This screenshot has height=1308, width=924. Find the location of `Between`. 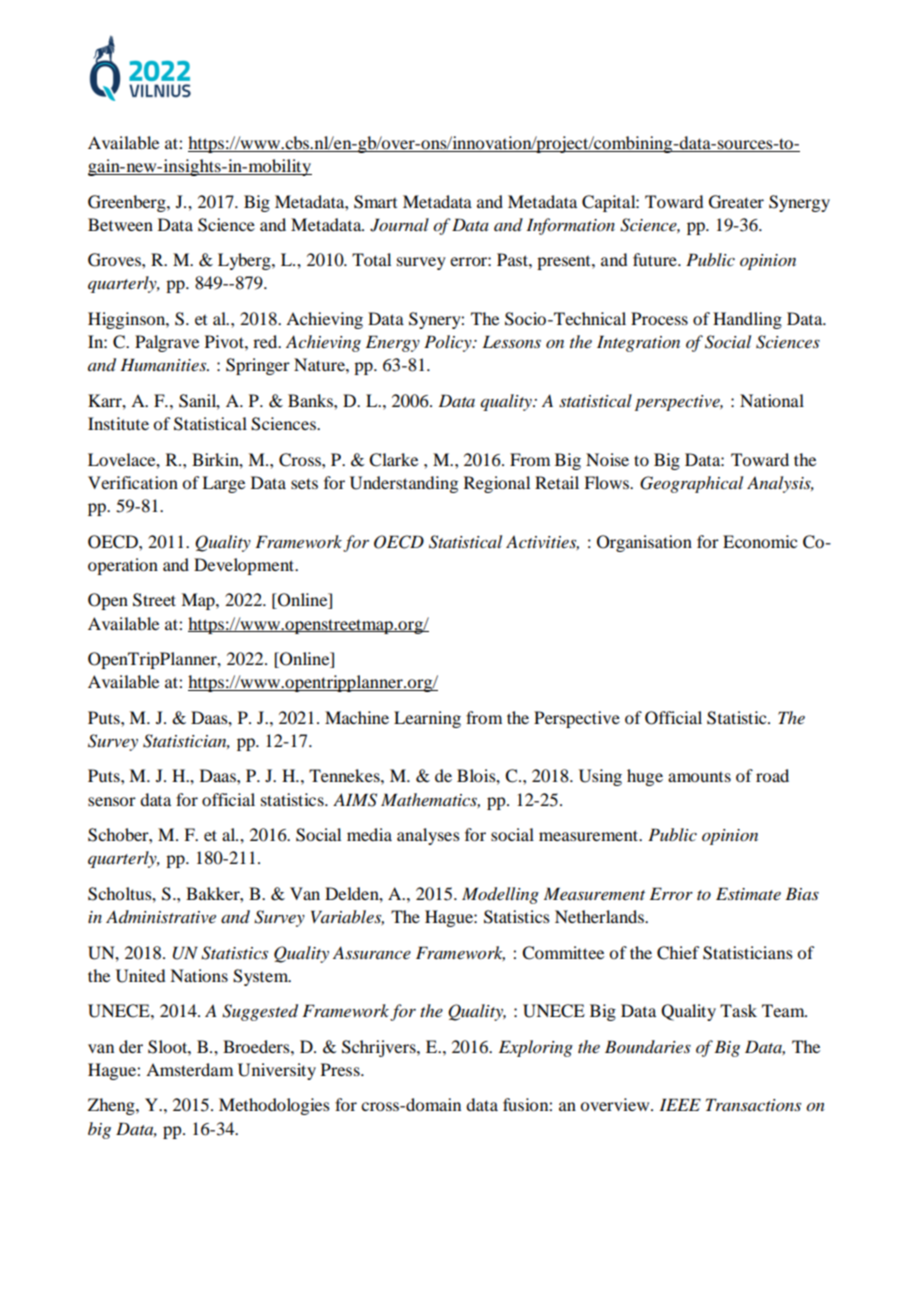

Between is located at coordinates (120, 224).
